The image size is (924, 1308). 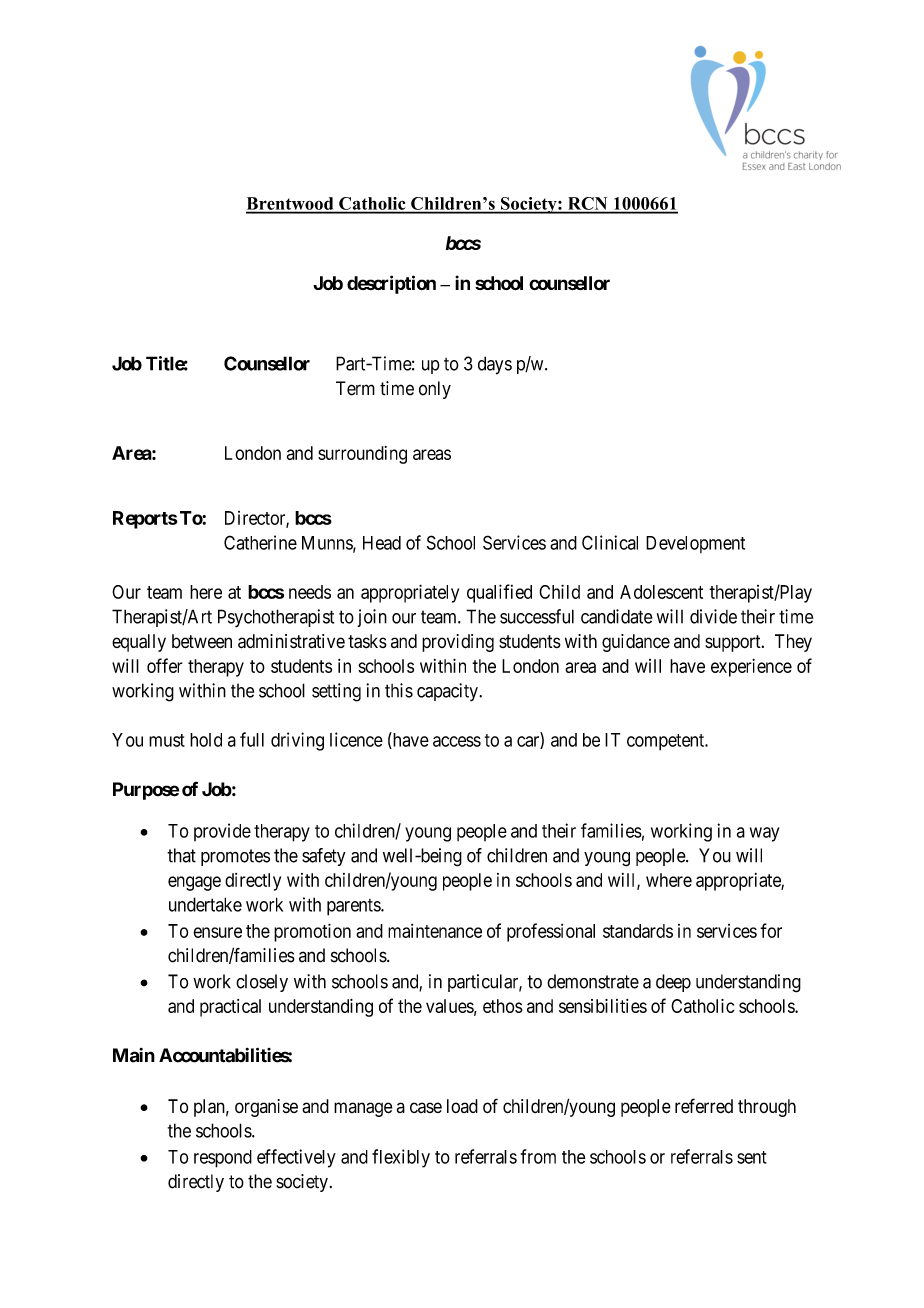 What do you see at coordinates (495, 365) in the image?
I see `days` at bounding box center [495, 365].
